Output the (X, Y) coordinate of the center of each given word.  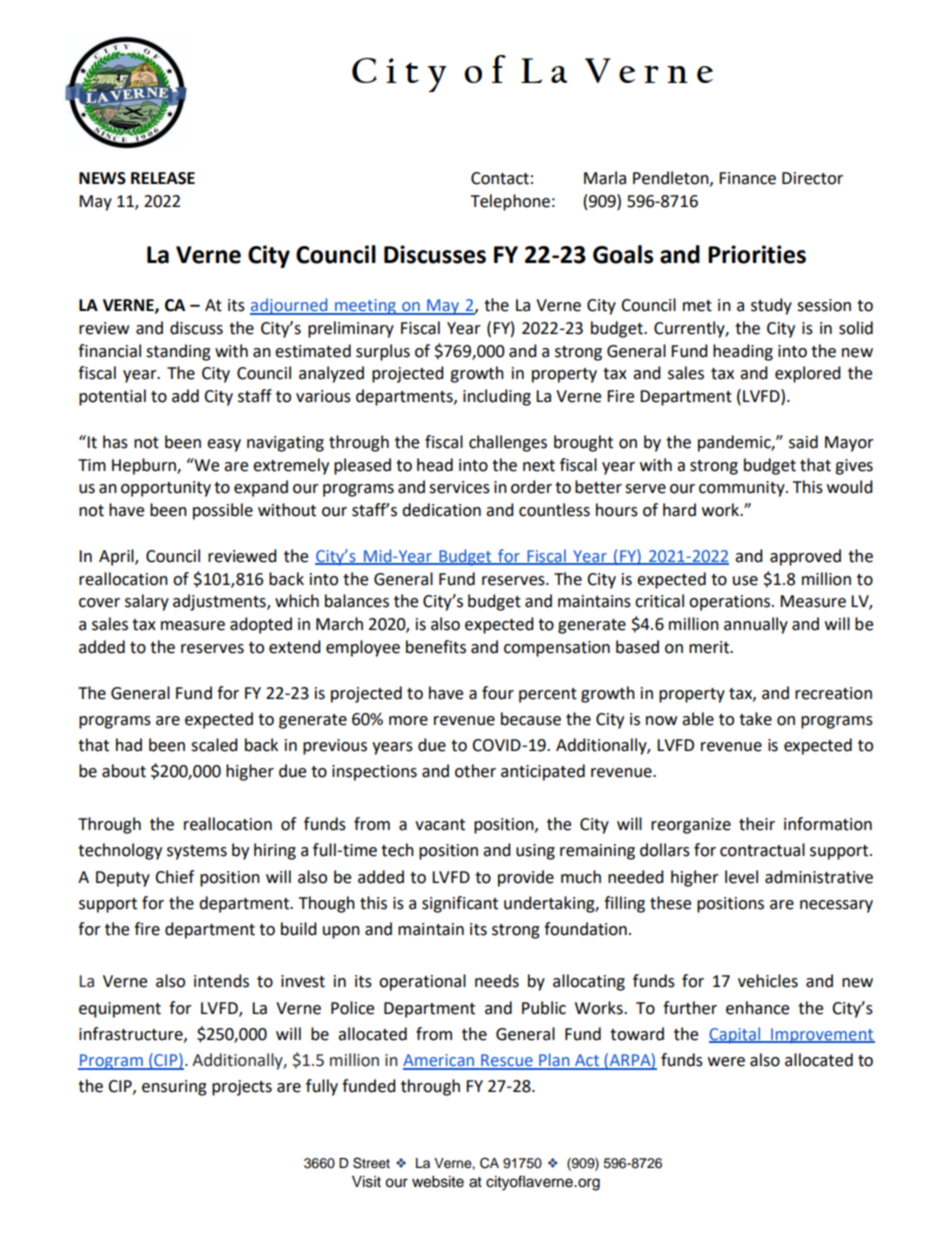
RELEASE (163, 178)
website (438, 1182)
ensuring (174, 1088)
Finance (747, 178)
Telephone (510, 202)
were (726, 1062)
